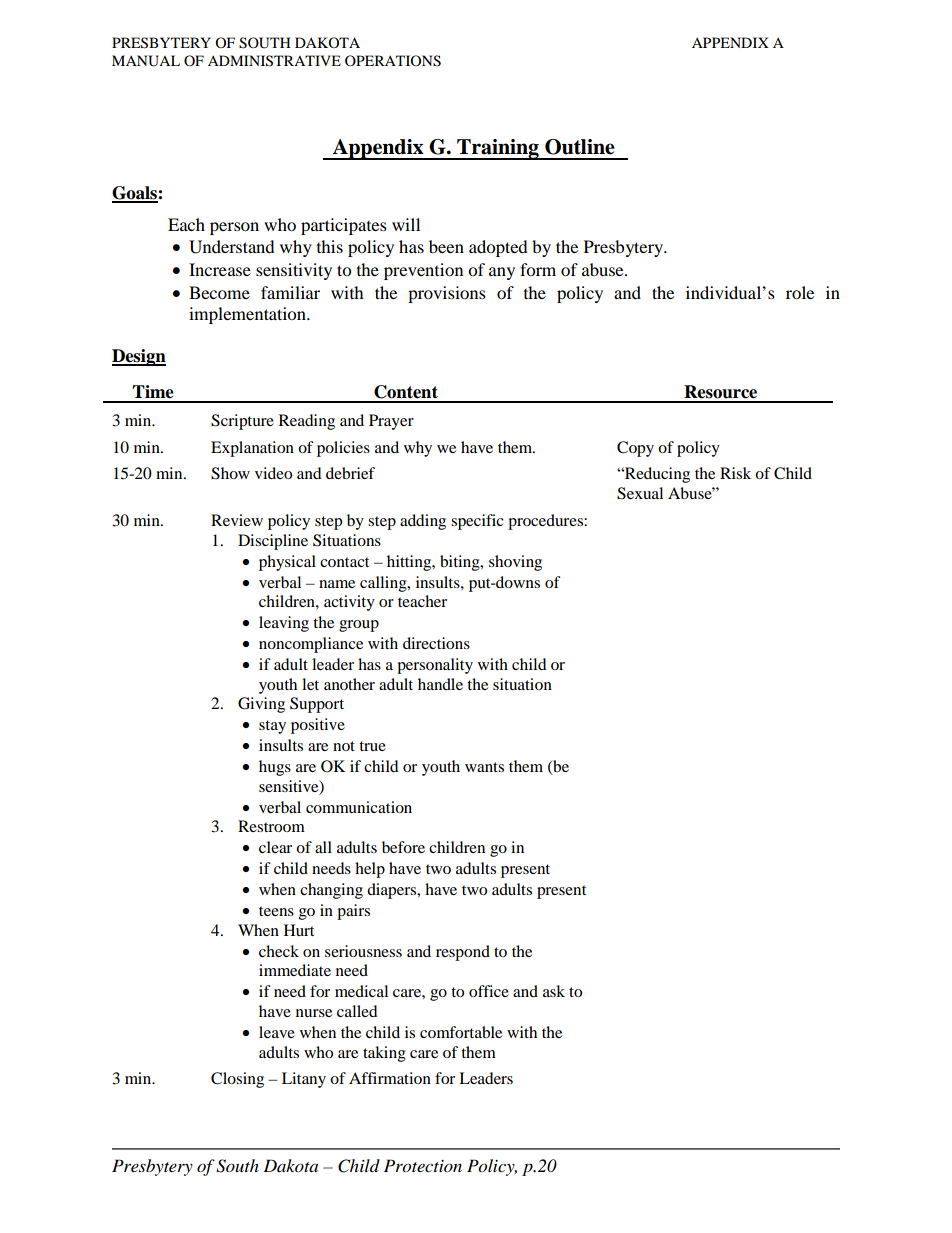 Image resolution: width=952 pixels, height=1233 pixels. What do you see at coordinates (484, 767) in the screenshot?
I see `wants` at bounding box center [484, 767].
